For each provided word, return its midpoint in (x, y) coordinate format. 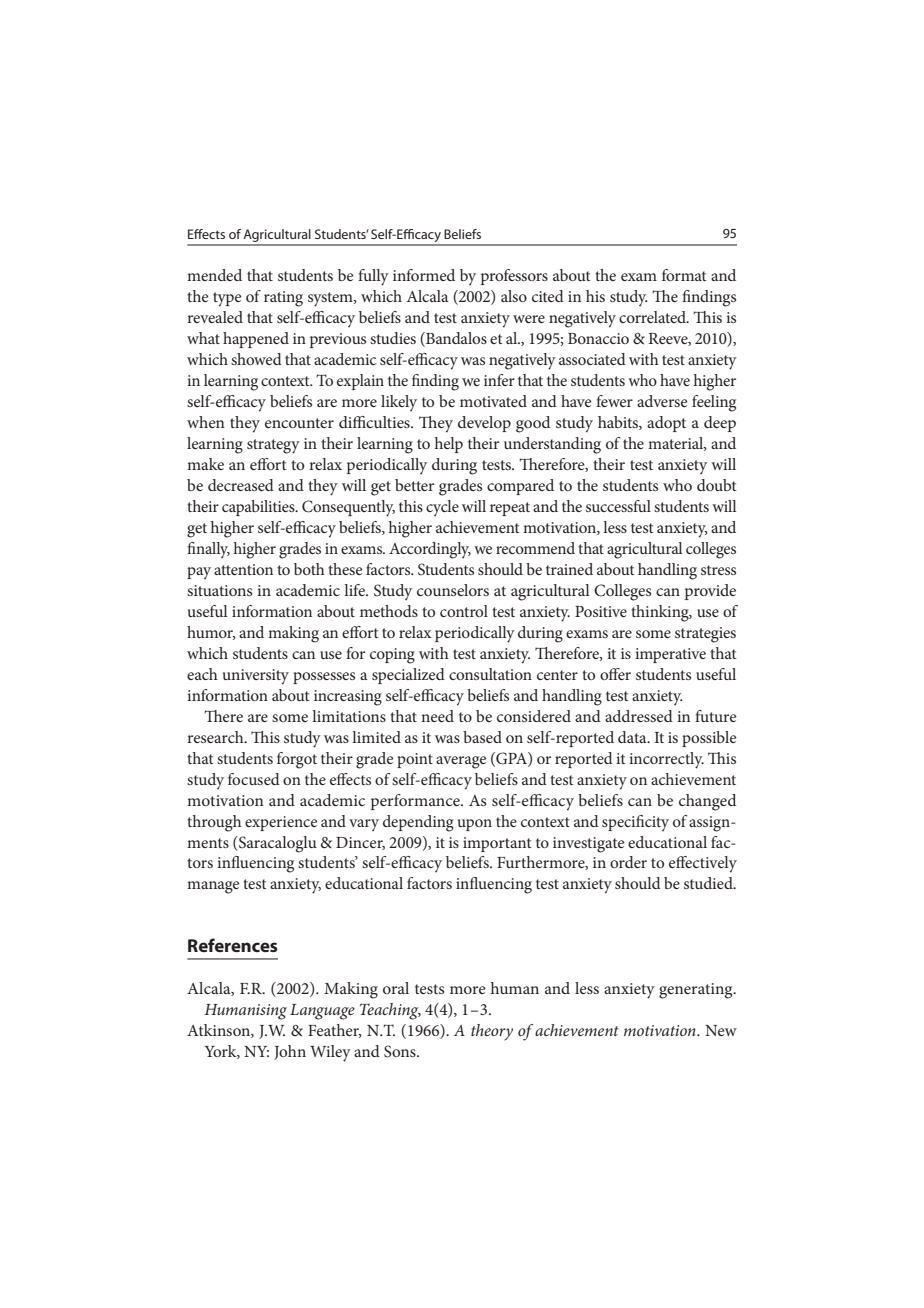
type (227, 299)
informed (424, 275)
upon (475, 825)
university (256, 677)
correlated (654, 317)
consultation (490, 674)
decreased (241, 485)
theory (492, 1032)
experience (281, 823)
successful (618, 506)
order (628, 862)
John (290, 1052)
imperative (670, 655)
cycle (442, 508)
